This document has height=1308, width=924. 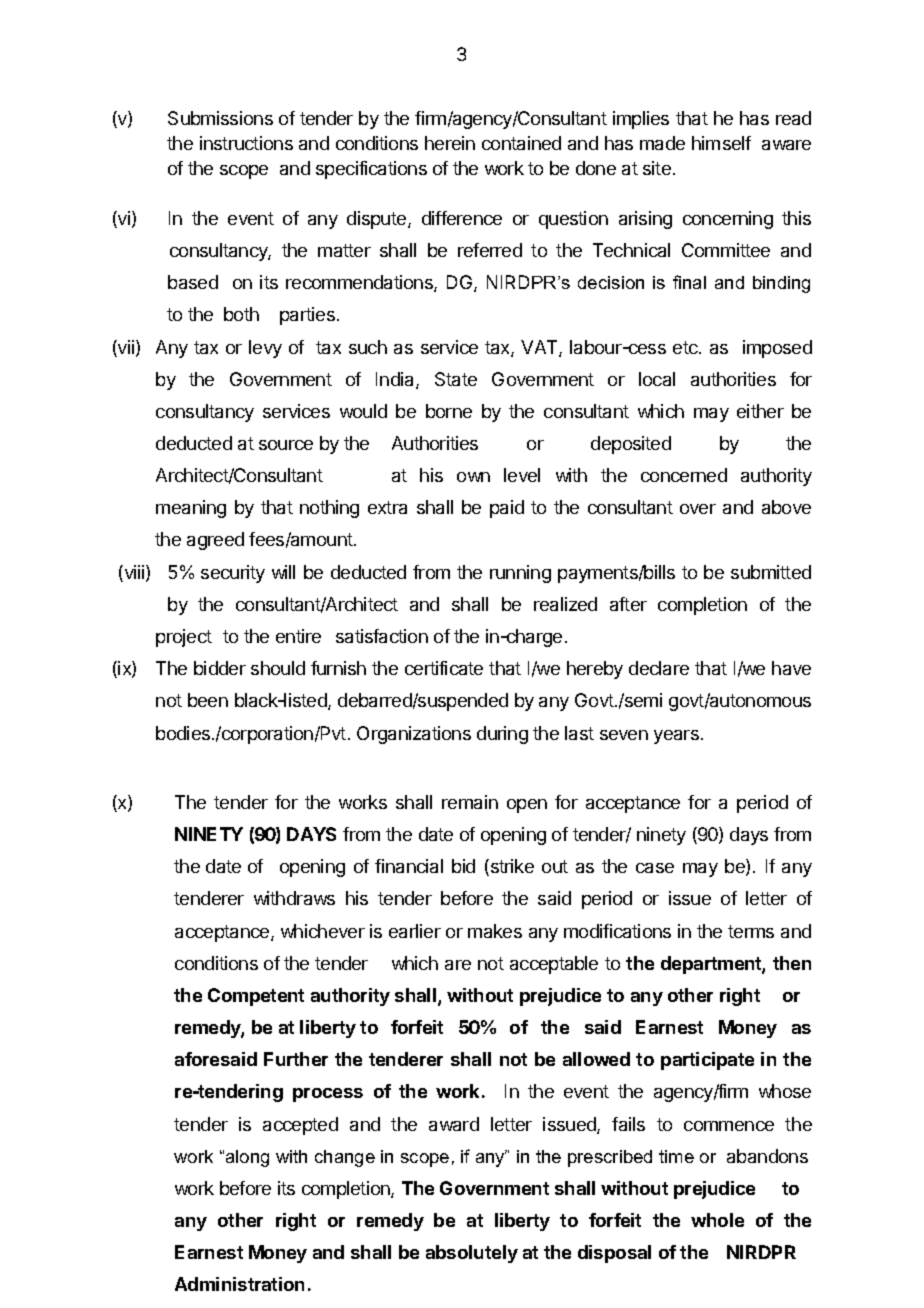 I want to click on Competent, so click(x=256, y=997).
